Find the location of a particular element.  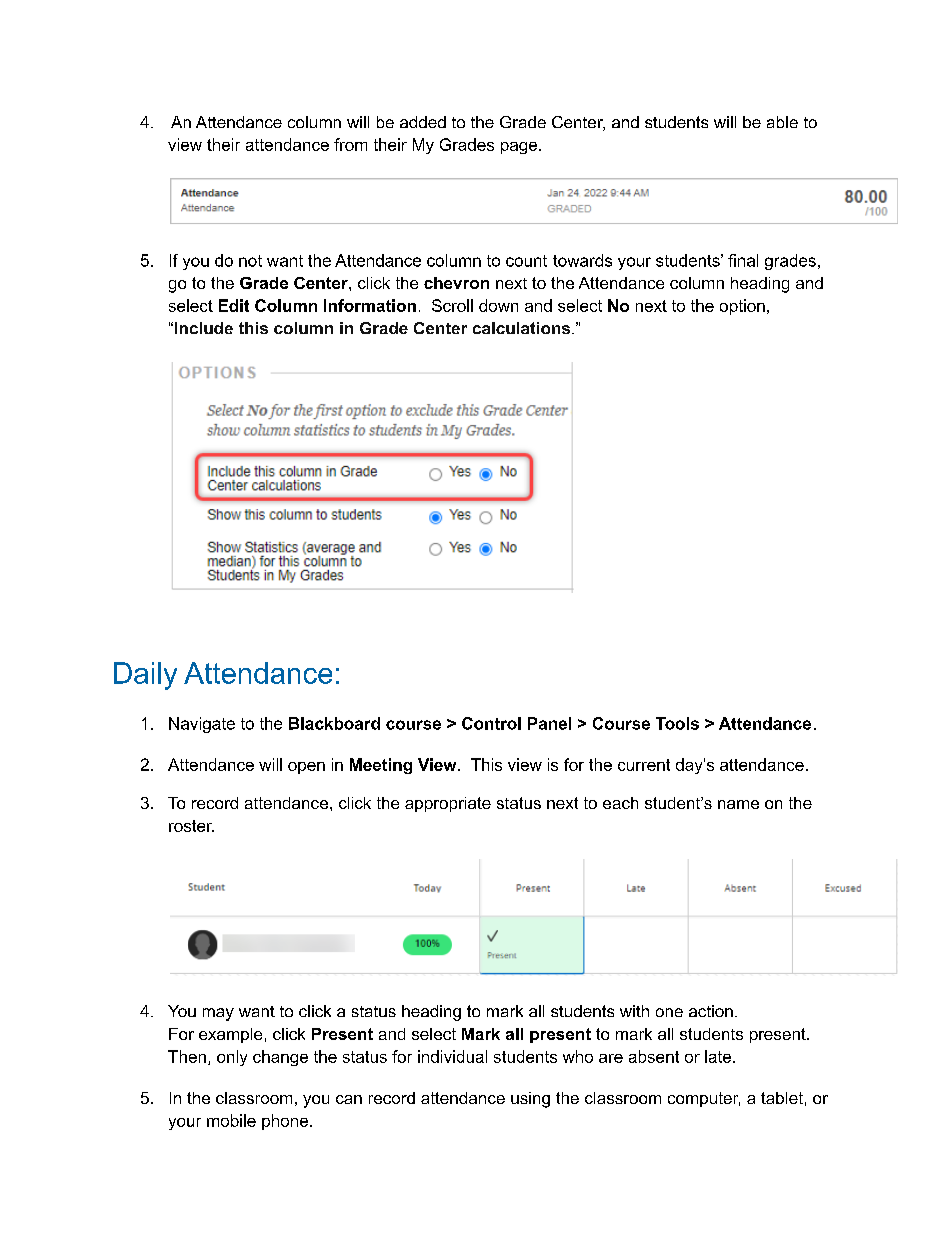

mobile is located at coordinates (231, 1120).
